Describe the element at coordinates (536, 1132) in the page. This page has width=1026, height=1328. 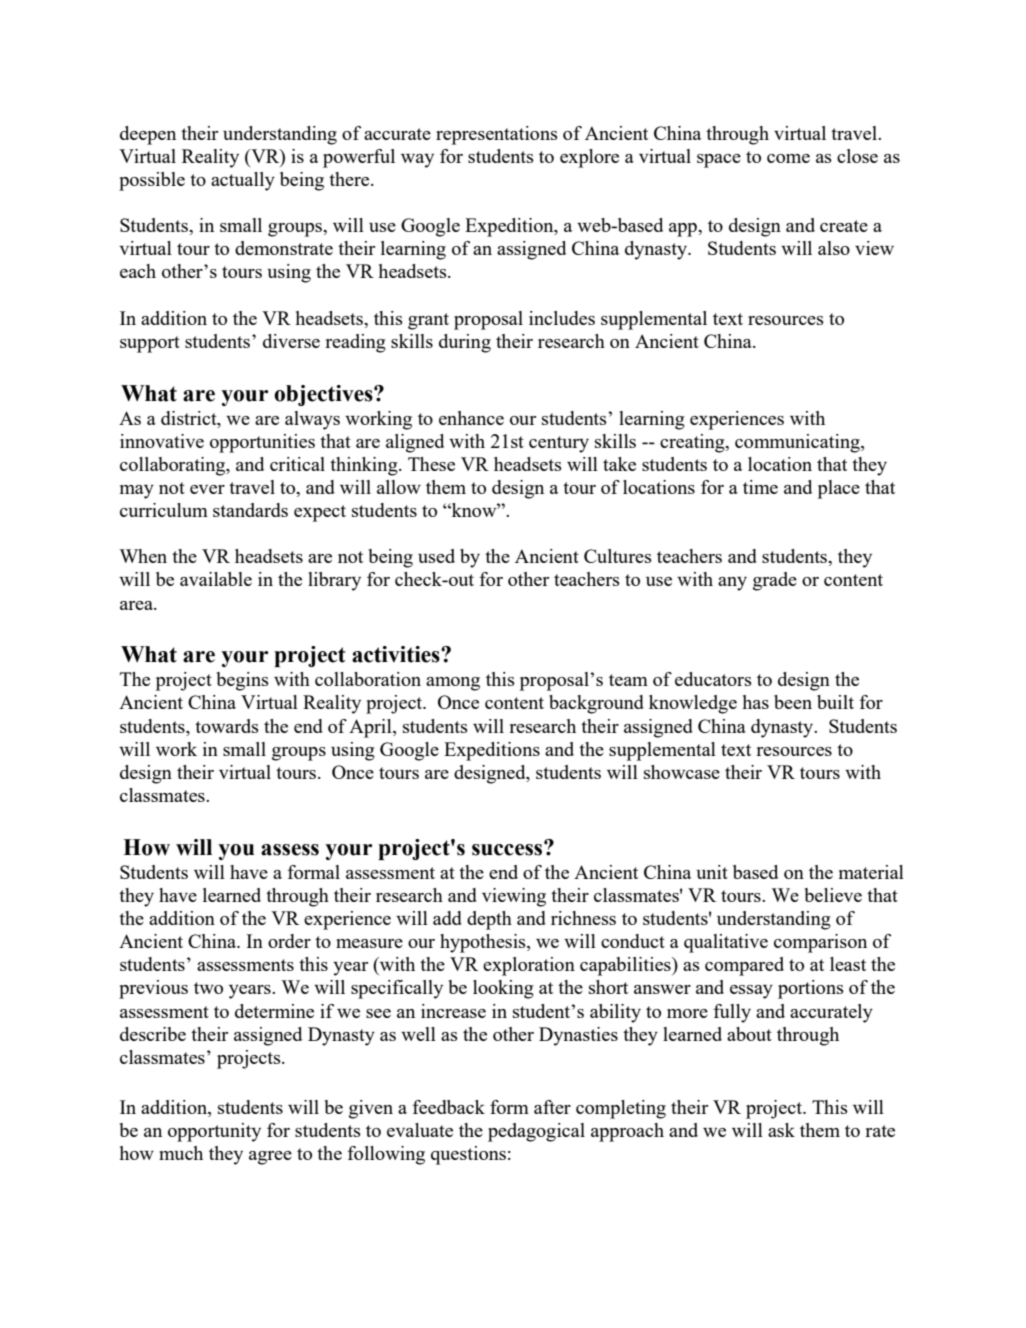
I see `pedagogical` at that location.
